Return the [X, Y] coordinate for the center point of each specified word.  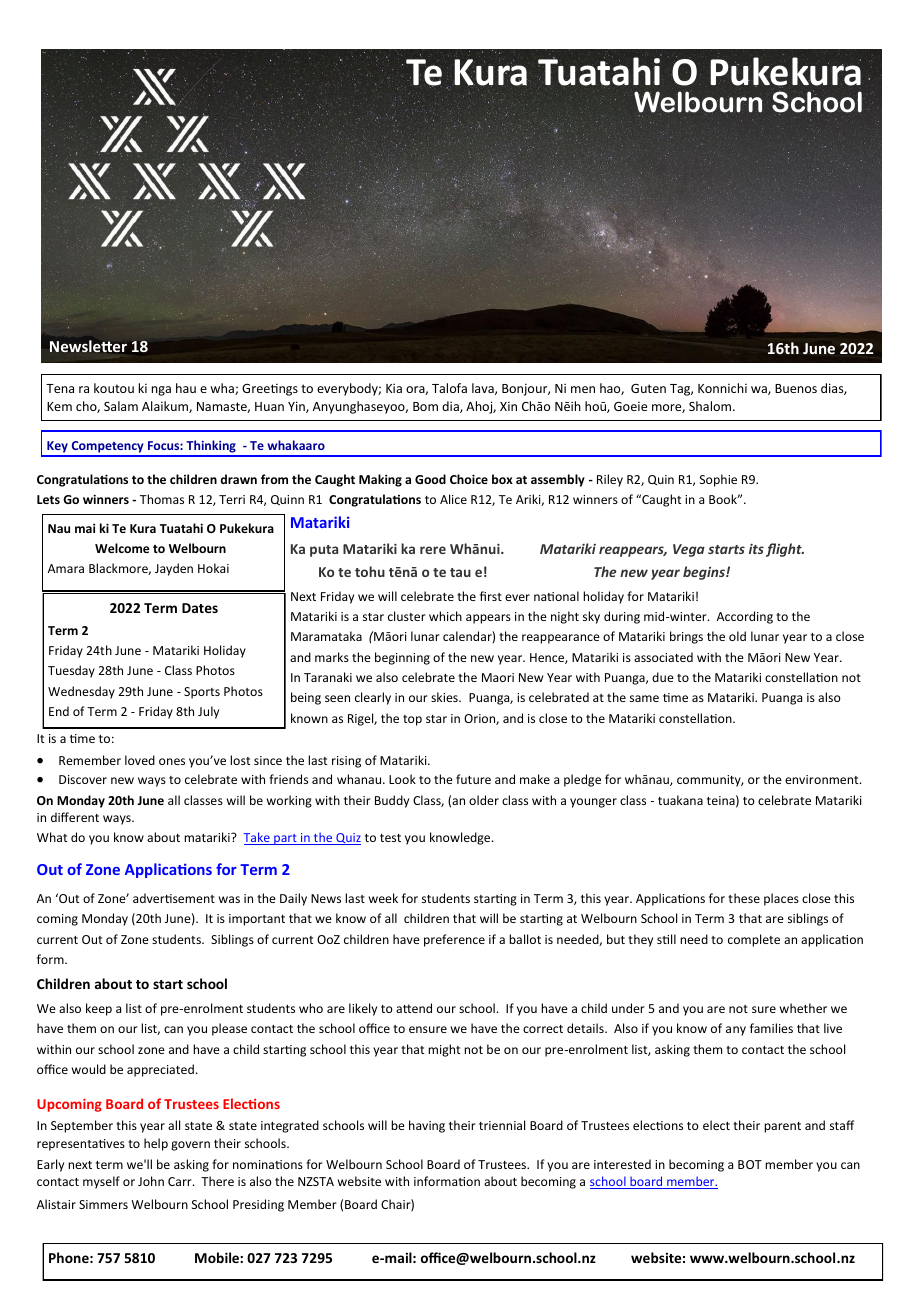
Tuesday [71, 671]
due [663, 677]
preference [454, 940]
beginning [402, 658]
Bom [425, 406]
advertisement [174, 898]
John [151, 1181]
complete [754, 940]
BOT [750, 1164]
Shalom [710, 406]
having [427, 1126]
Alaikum [166, 407]
